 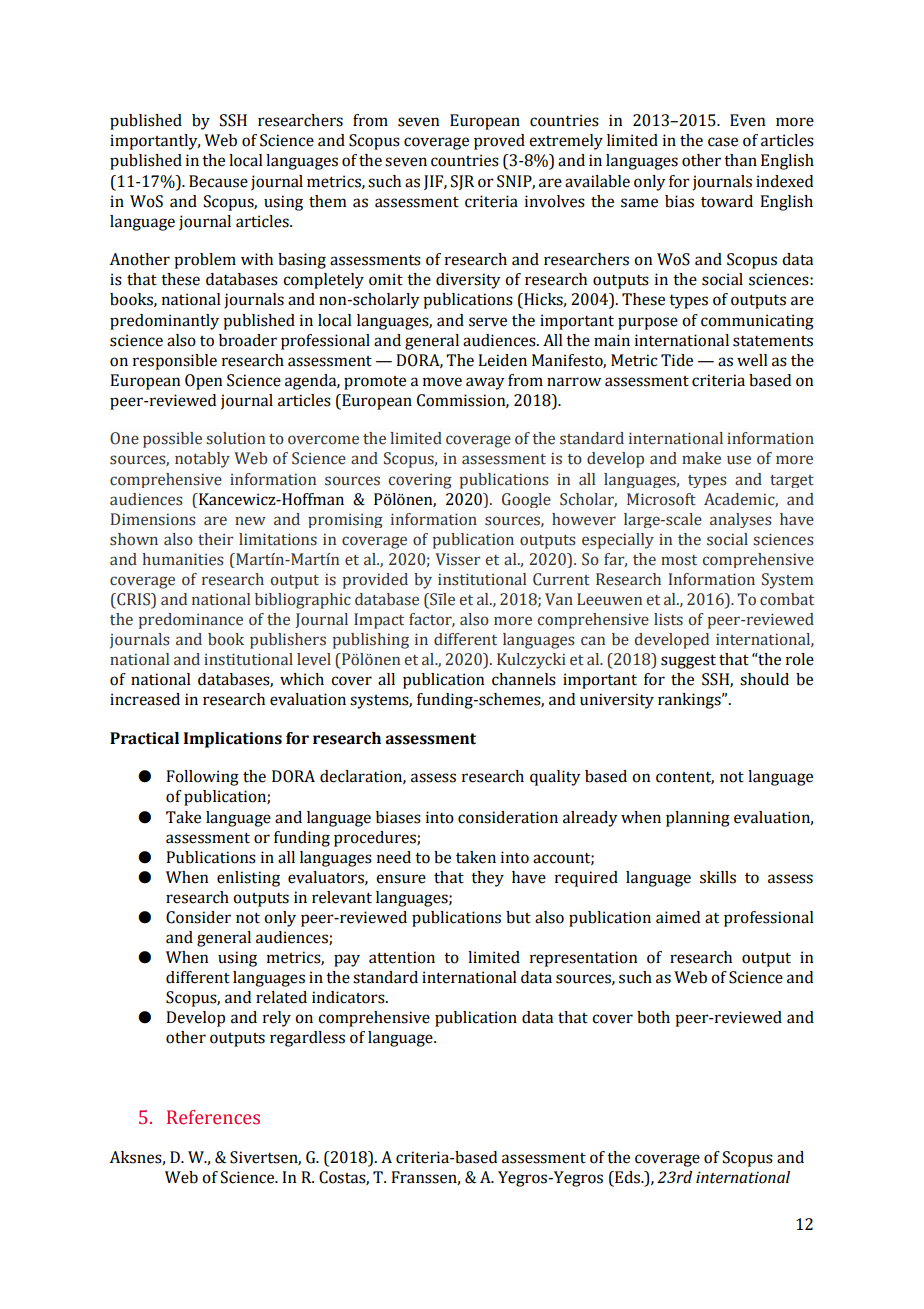 I want to click on than, so click(x=740, y=160).
